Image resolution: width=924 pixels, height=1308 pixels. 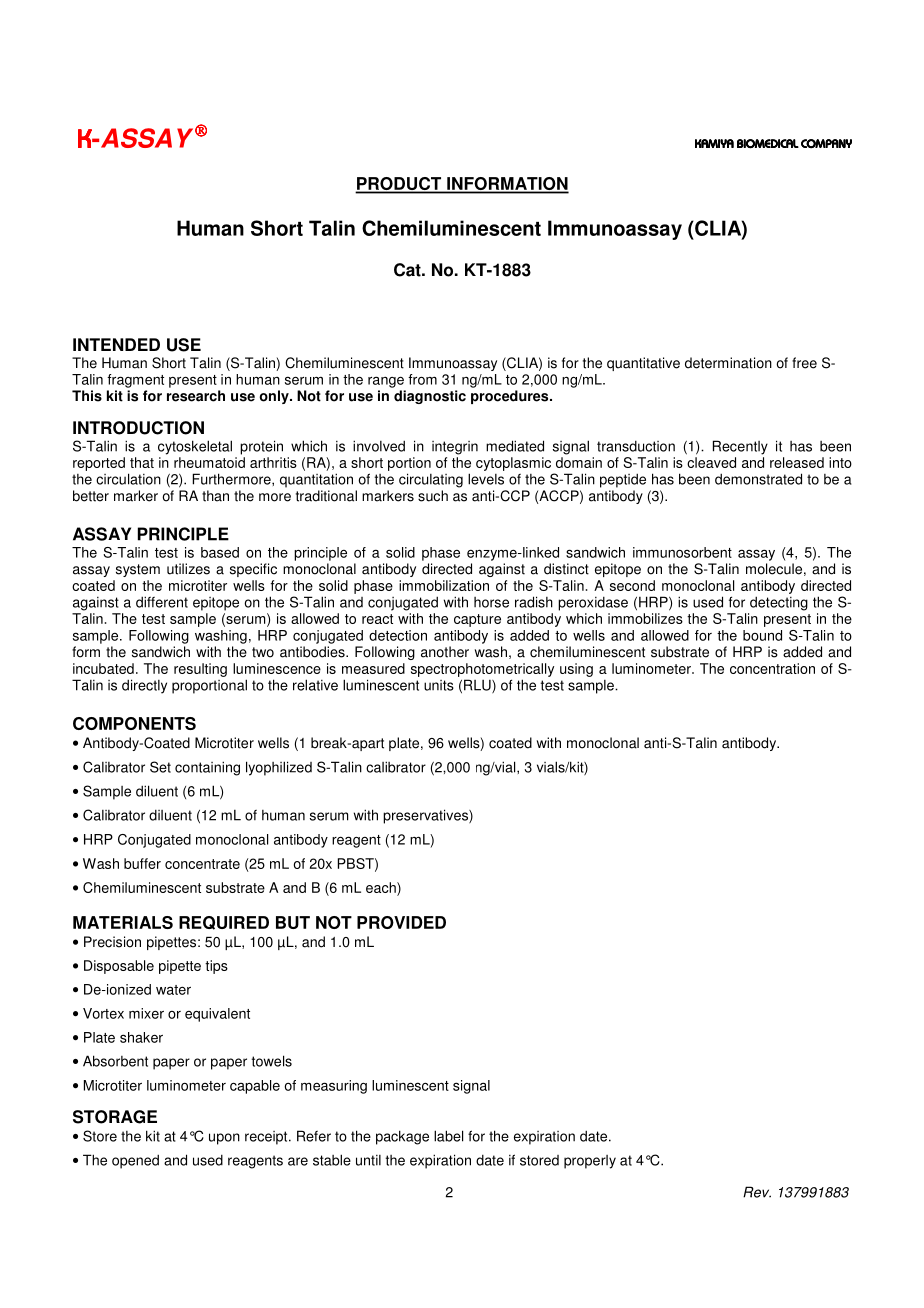 I want to click on another, so click(x=445, y=652).
